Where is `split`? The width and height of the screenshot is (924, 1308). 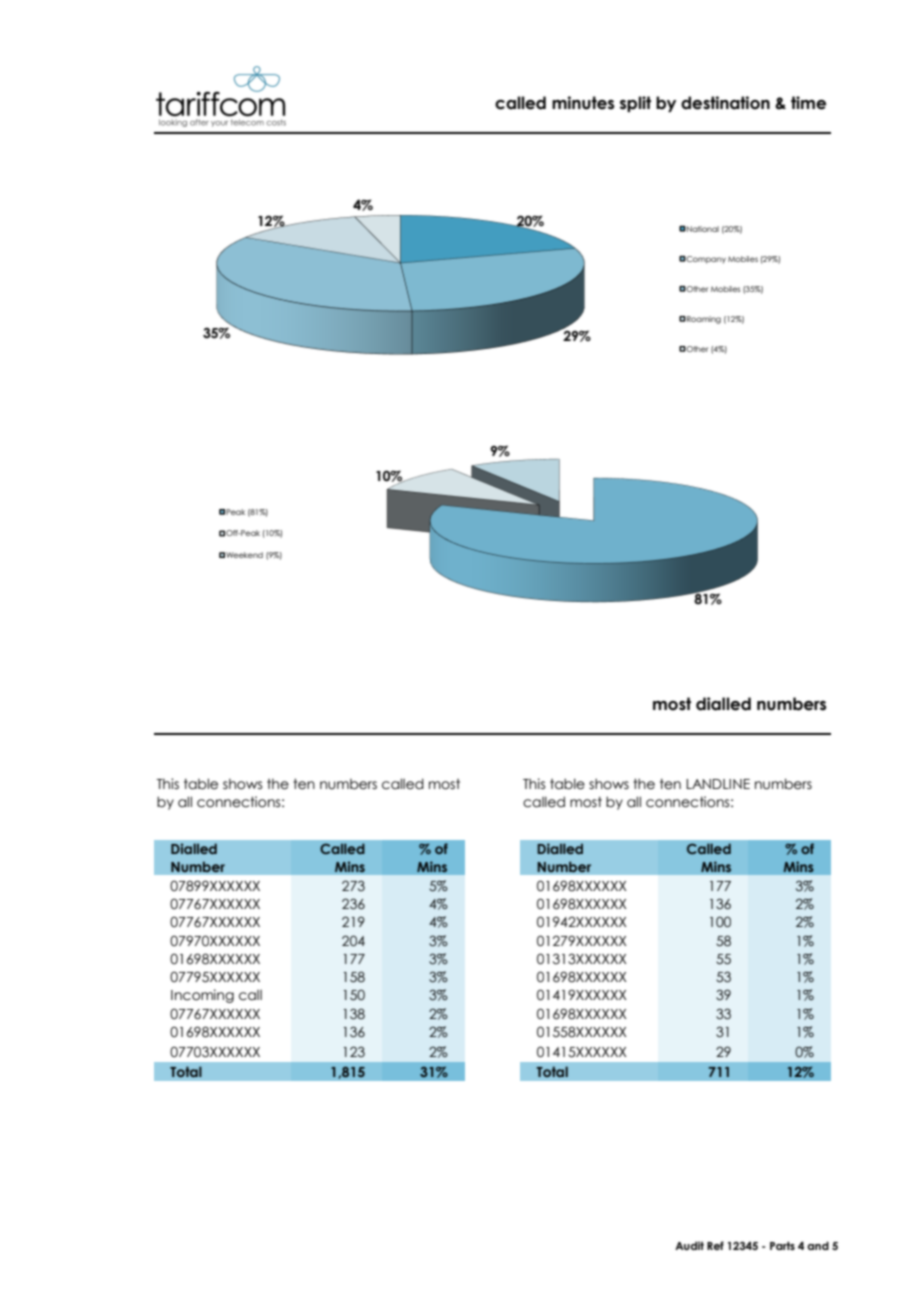 split is located at coordinates (635, 104).
